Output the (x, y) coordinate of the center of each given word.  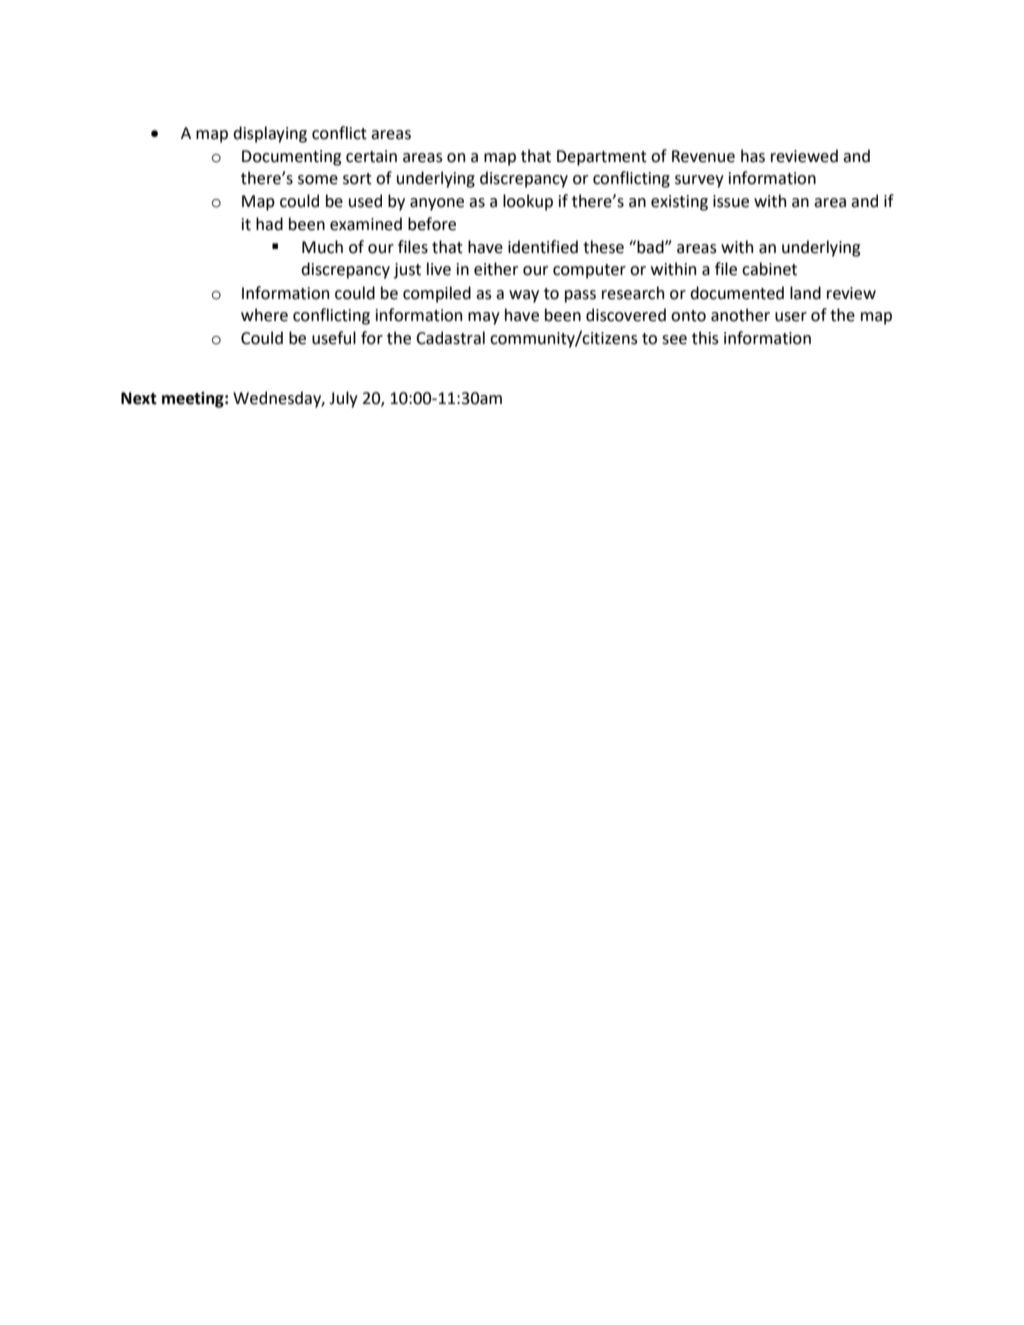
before (432, 224)
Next (139, 398)
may (484, 318)
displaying (270, 134)
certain (371, 156)
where (264, 315)
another (740, 315)
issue (731, 201)
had (269, 224)
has (753, 156)
